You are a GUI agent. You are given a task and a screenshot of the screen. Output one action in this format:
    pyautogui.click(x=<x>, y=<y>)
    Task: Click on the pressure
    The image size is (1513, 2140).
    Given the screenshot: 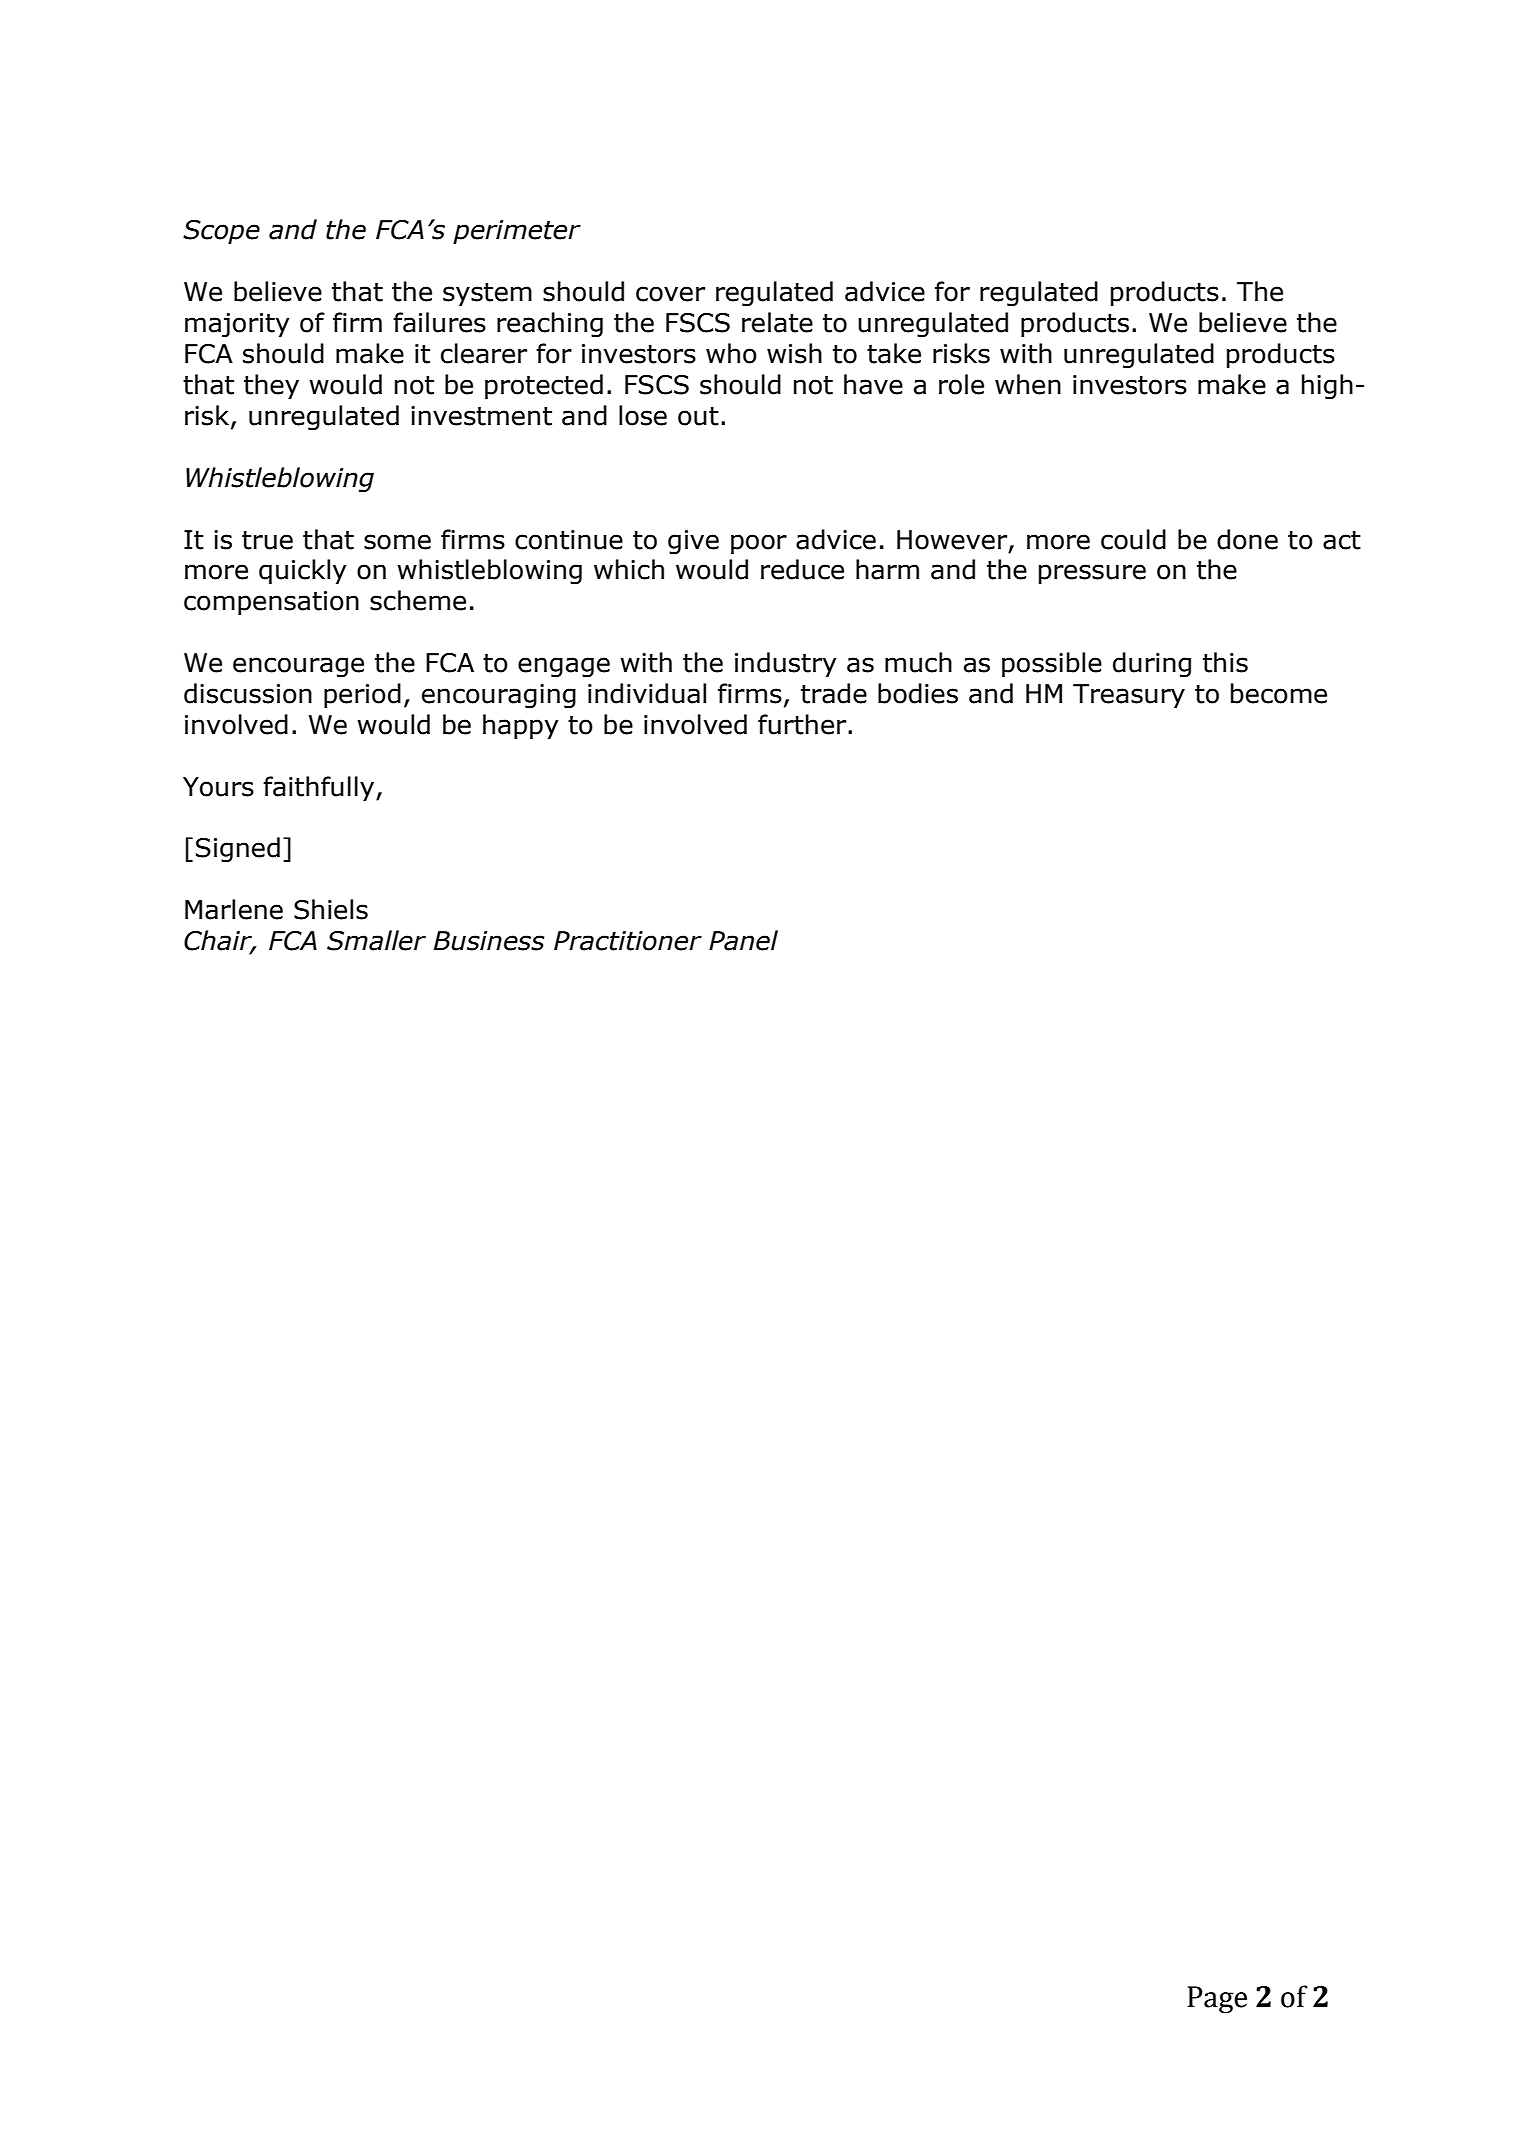 What is the action you would take?
    pyautogui.click(x=1092, y=574)
